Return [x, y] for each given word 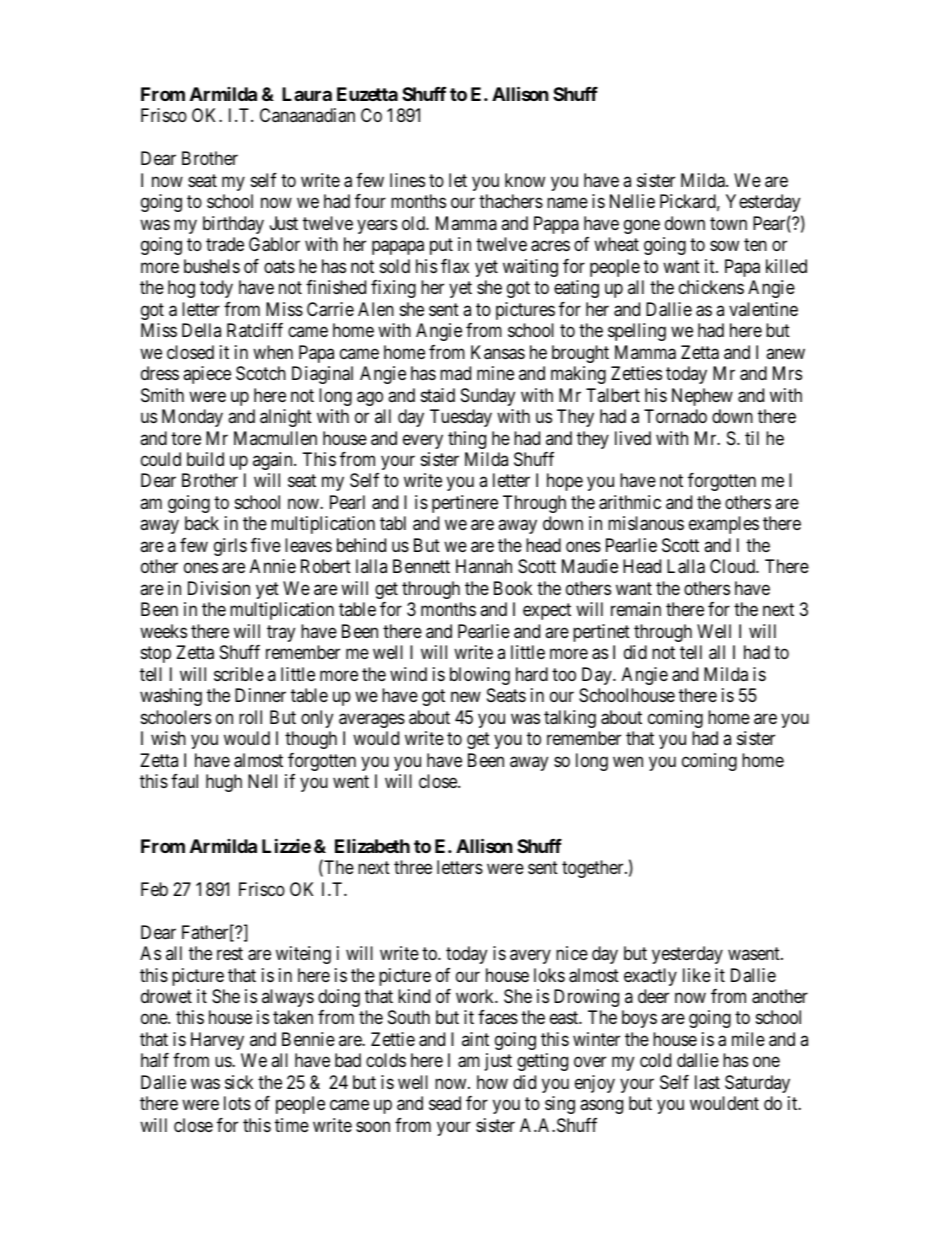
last [707, 1082]
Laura [307, 94]
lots [237, 1103]
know [525, 180]
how [492, 1082]
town [728, 223]
